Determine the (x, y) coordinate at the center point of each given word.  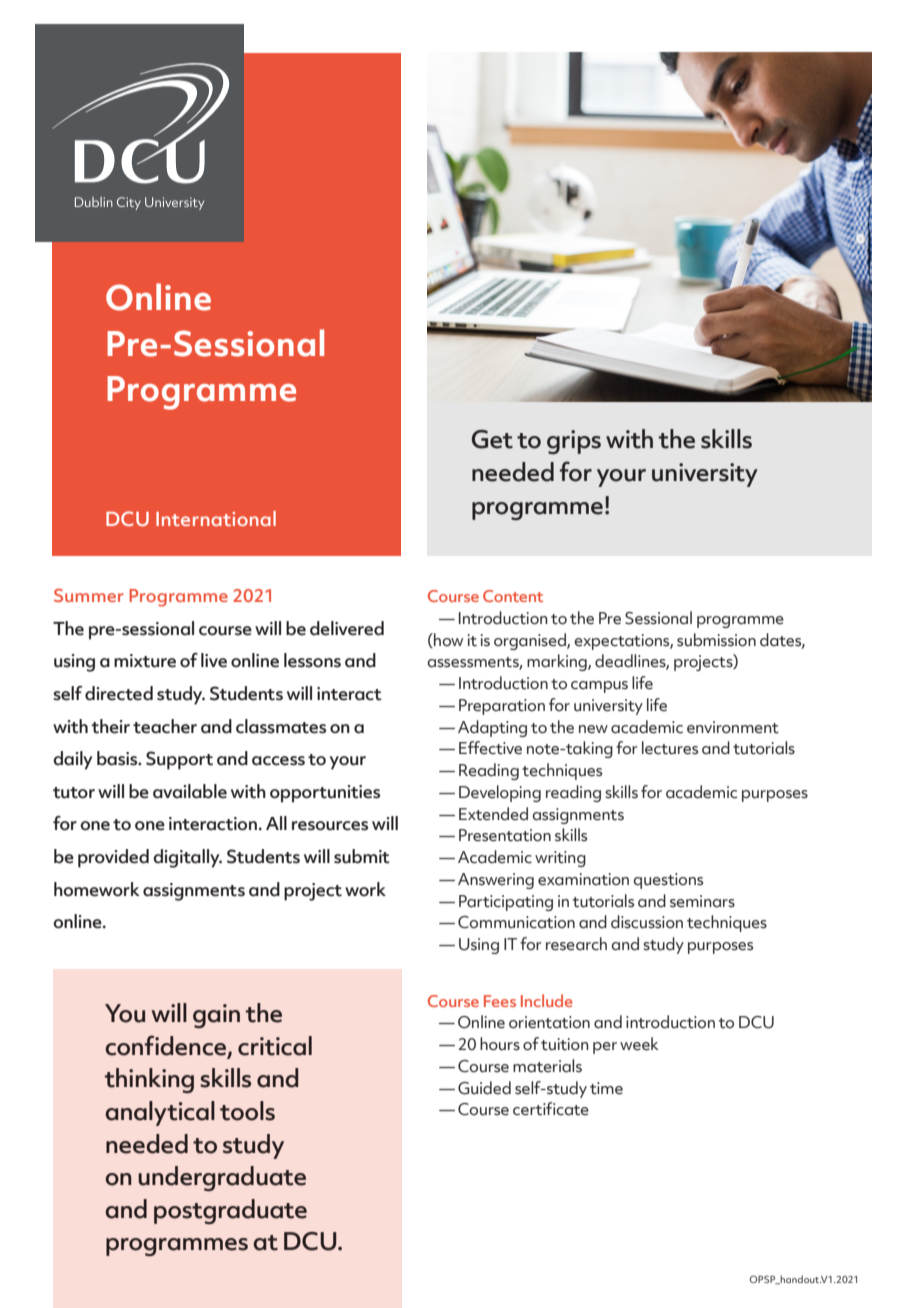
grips (574, 442)
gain (216, 1016)
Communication (516, 922)
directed (119, 693)
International (216, 518)
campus (599, 687)
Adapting (492, 728)
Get (492, 439)
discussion (647, 922)
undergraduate (222, 1178)
